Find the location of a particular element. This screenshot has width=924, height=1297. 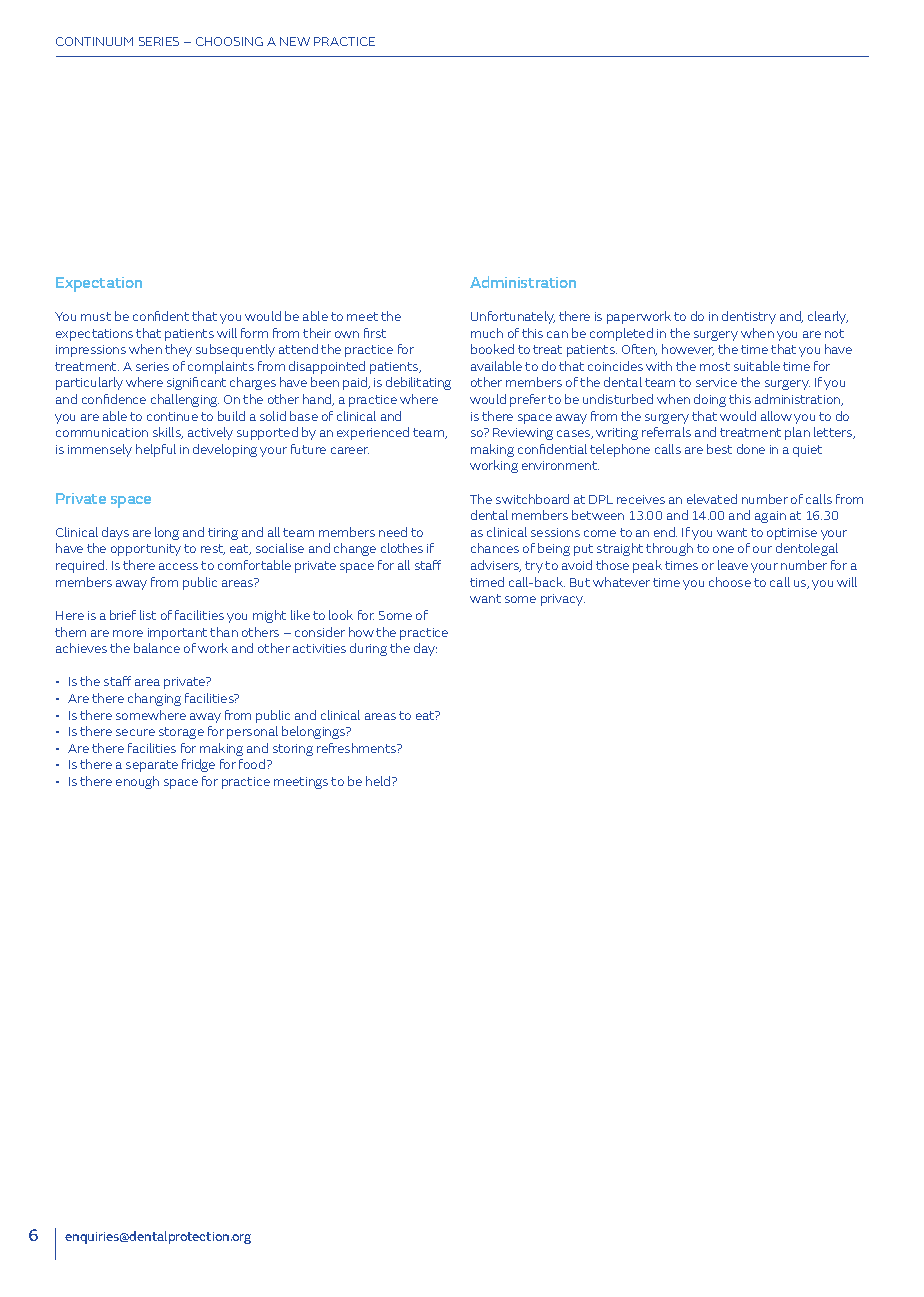

CHOOSING is located at coordinates (229, 41).
